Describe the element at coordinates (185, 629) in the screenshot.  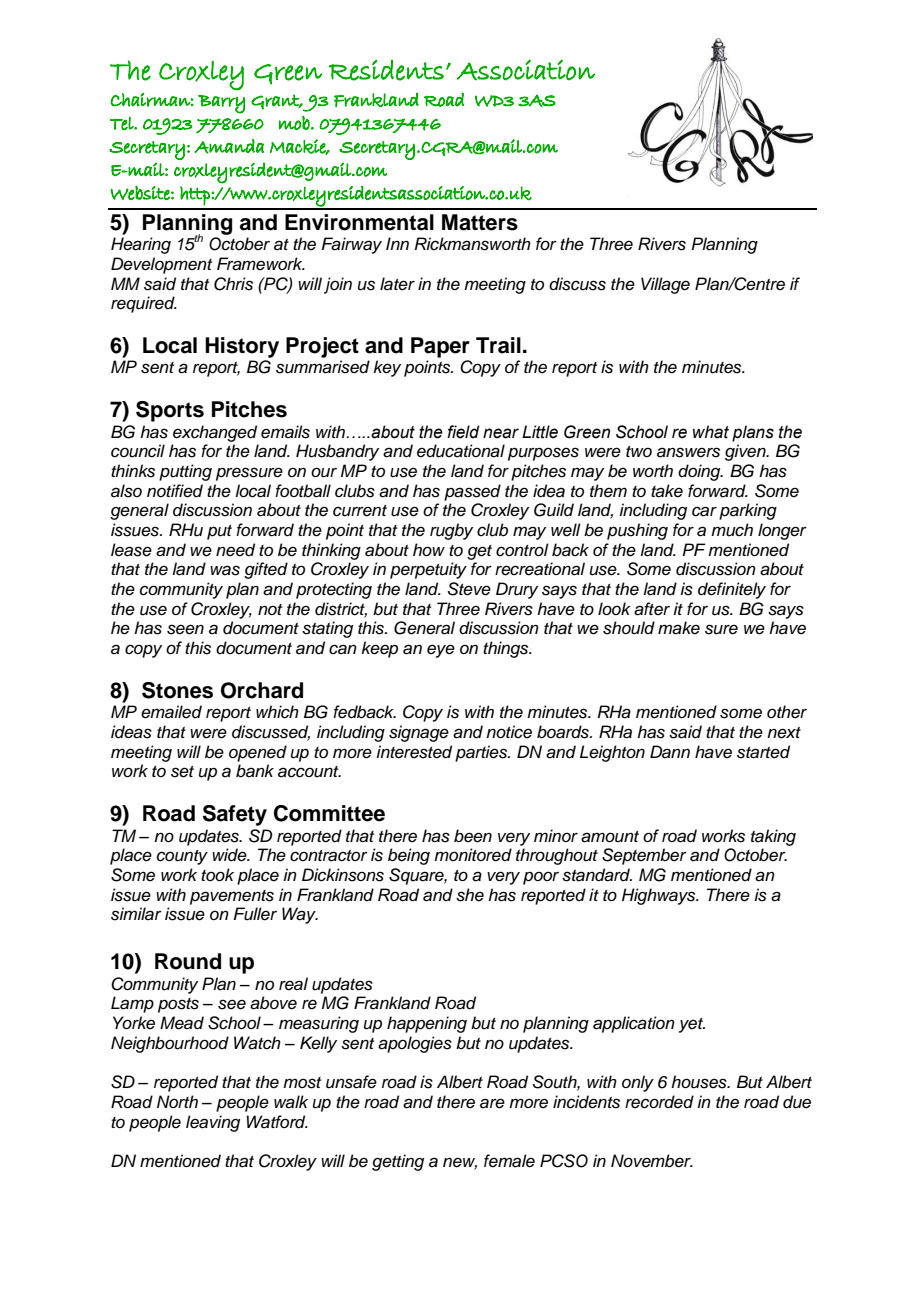
I see `seen` at that location.
